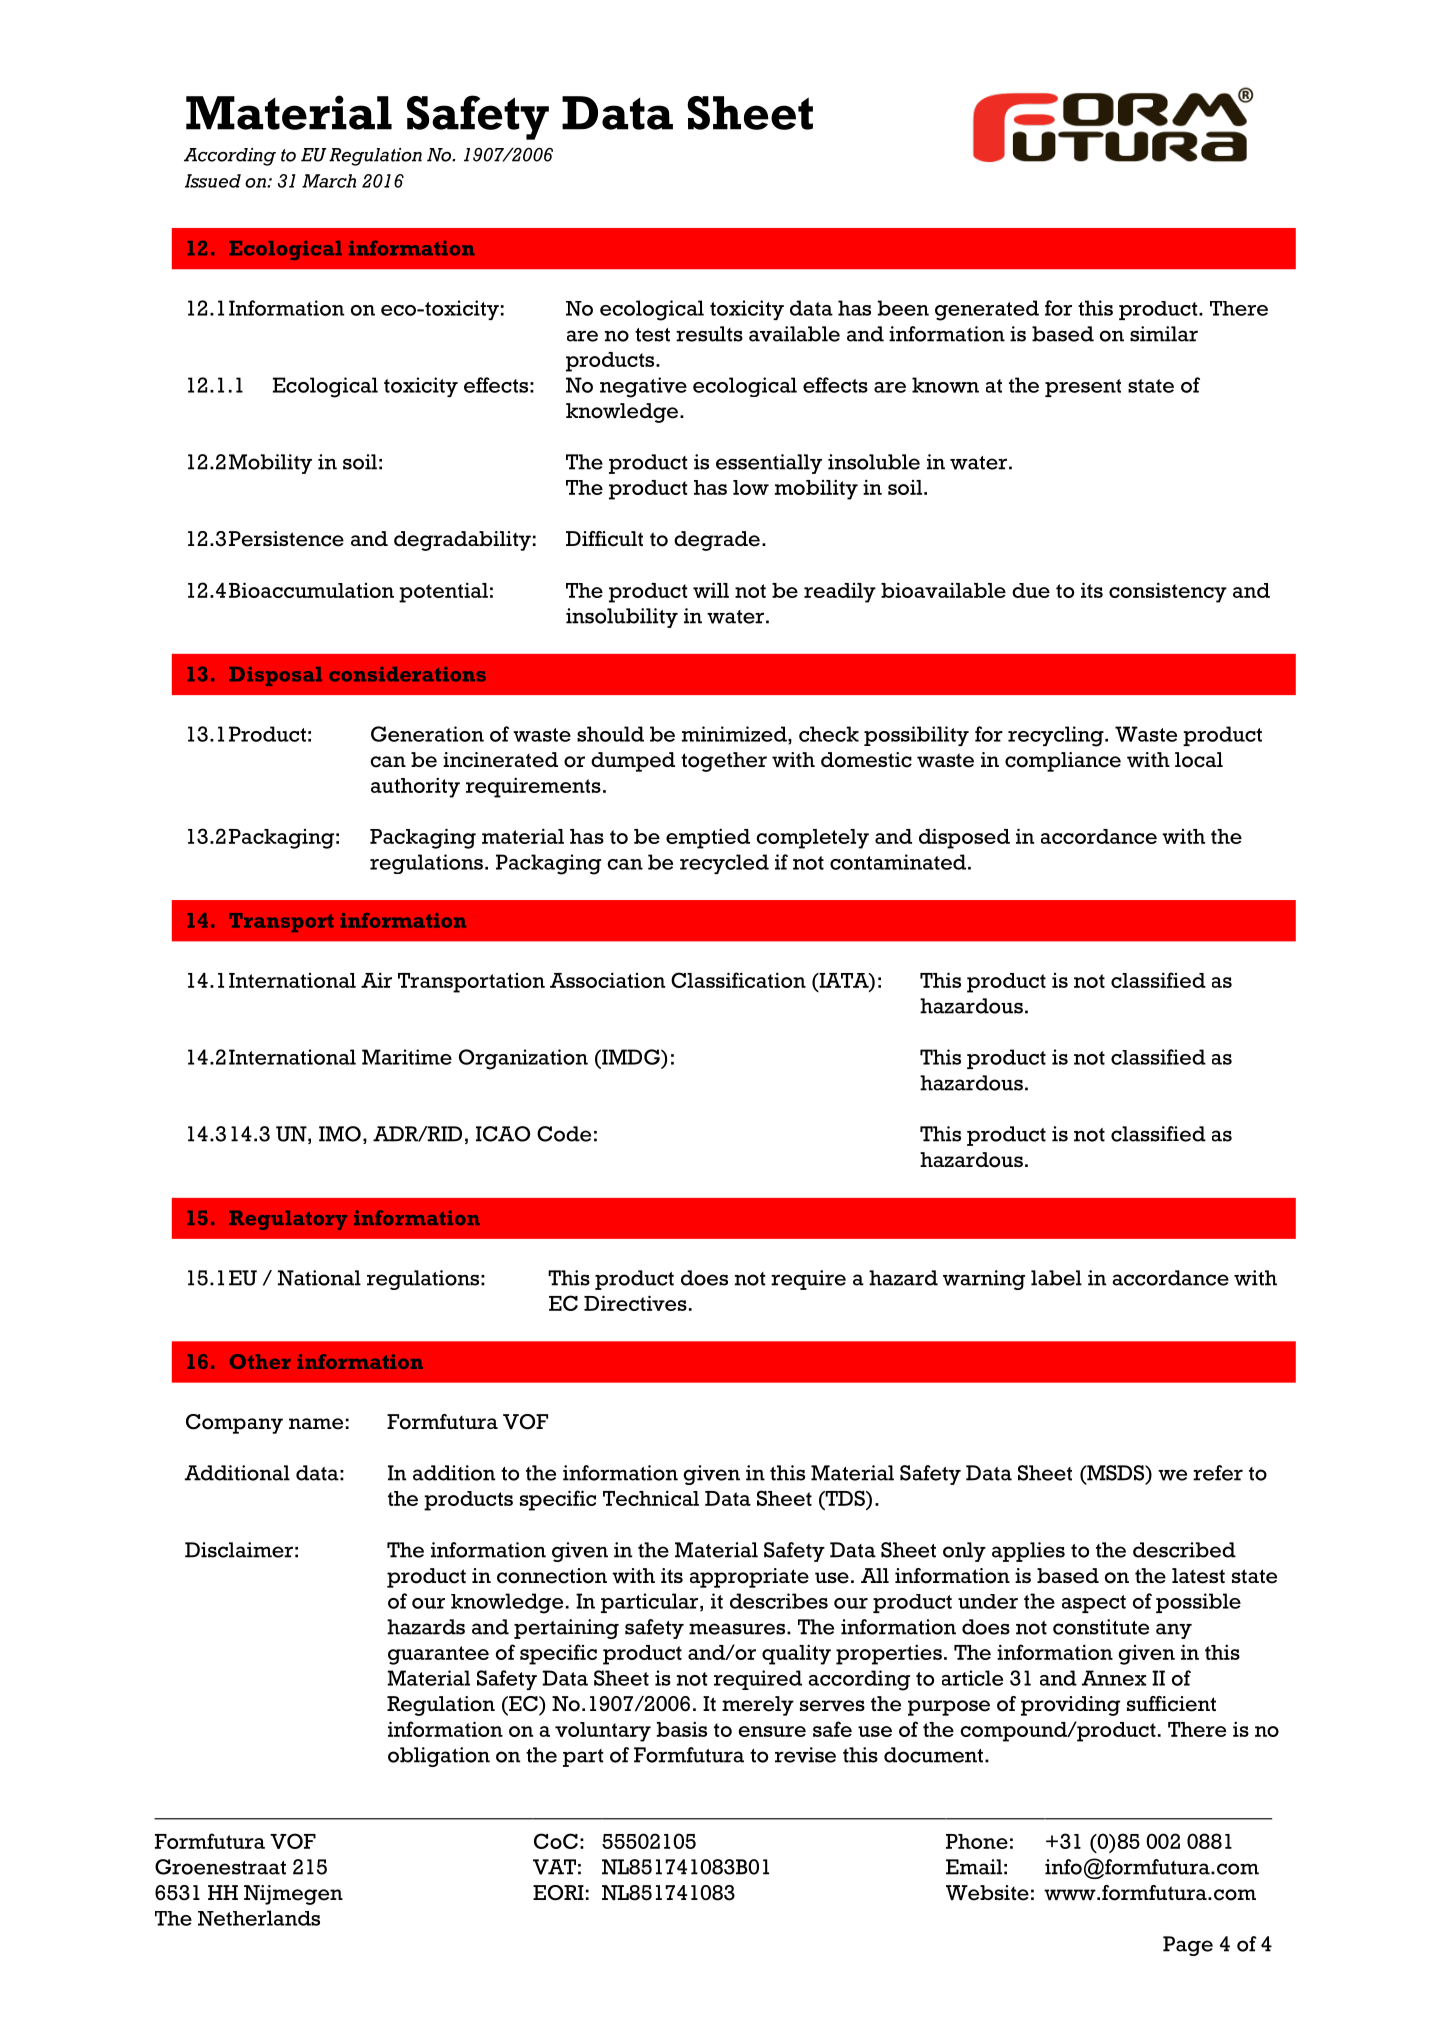 This screenshot has height=2042, width=1444. Describe the element at coordinates (329, 181) in the screenshot. I see `March` at that location.
